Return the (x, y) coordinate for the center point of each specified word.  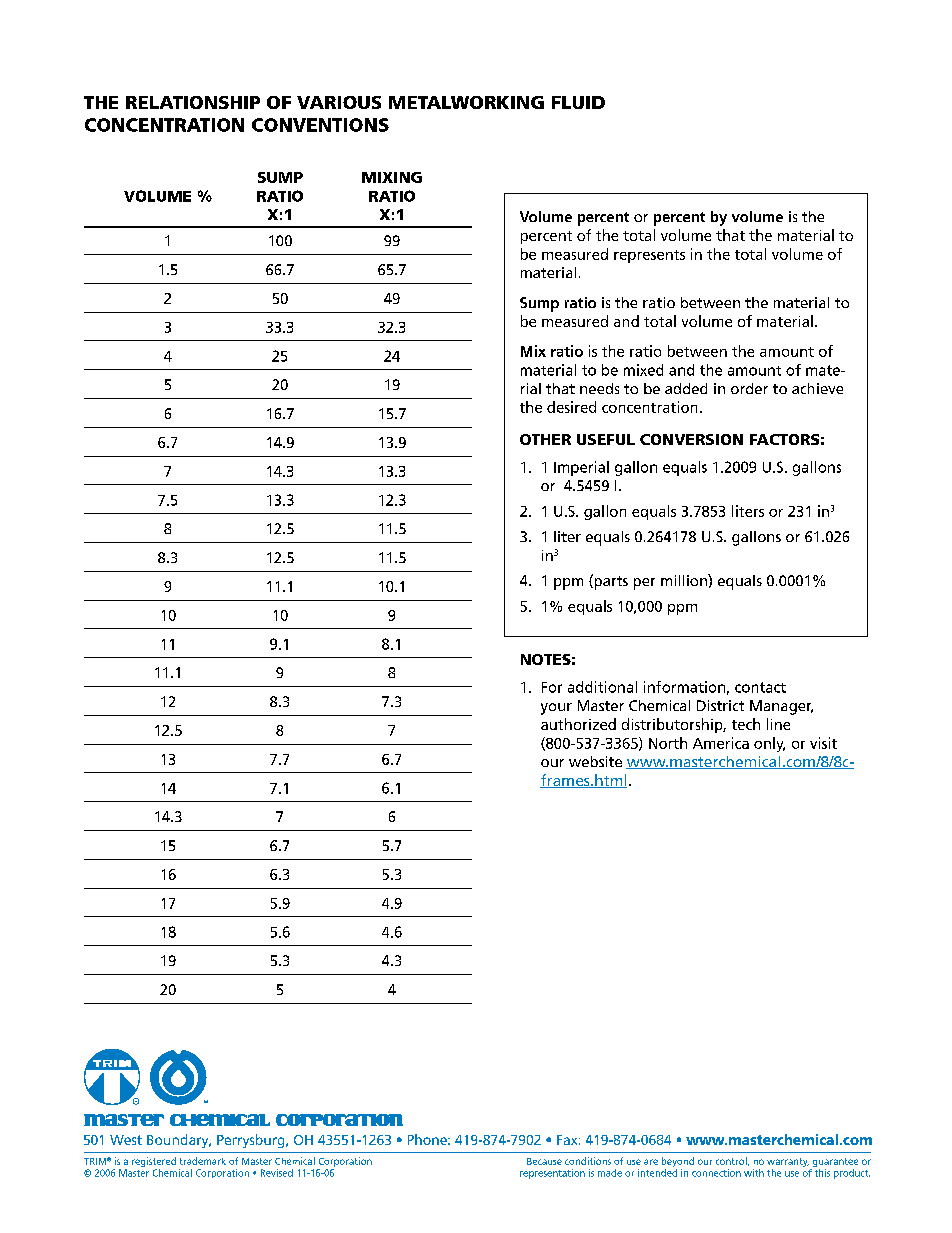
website (595, 761)
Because (544, 1161)
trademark (203, 1161)
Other (545, 439)
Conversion (691, 439)
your (556, 709)
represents (649, 256)
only (769, 744)
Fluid (578, 102)
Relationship (193, 102)
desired (571, 407)
